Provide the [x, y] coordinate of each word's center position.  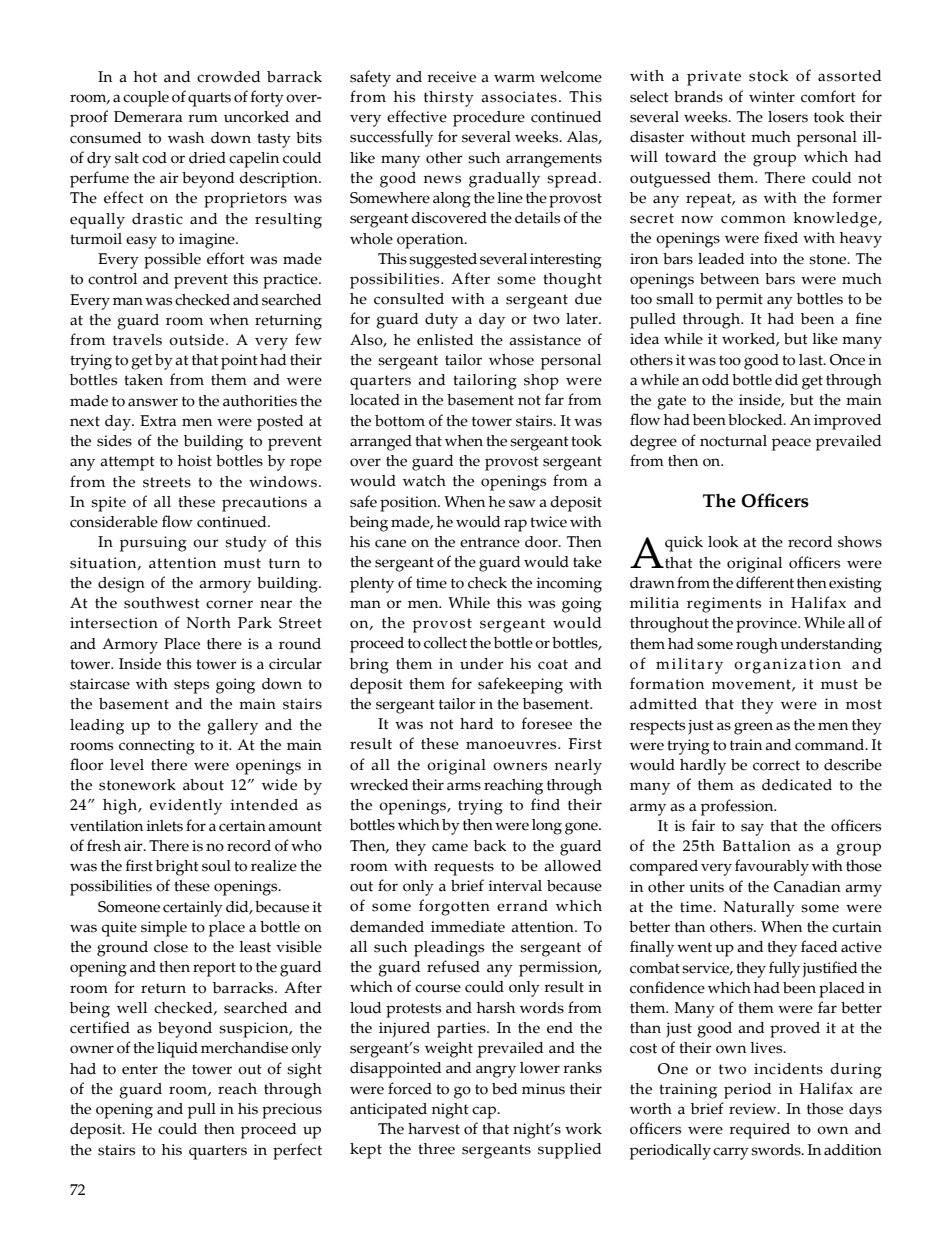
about [203, 785]
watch [424, 481]
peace [791, 444]
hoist [195, 461]
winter [772, 97]
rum [203, 118]
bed [505, 1089]
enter [140, 1069]
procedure [489, 119]
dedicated [797, 785]
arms [464, 786]
